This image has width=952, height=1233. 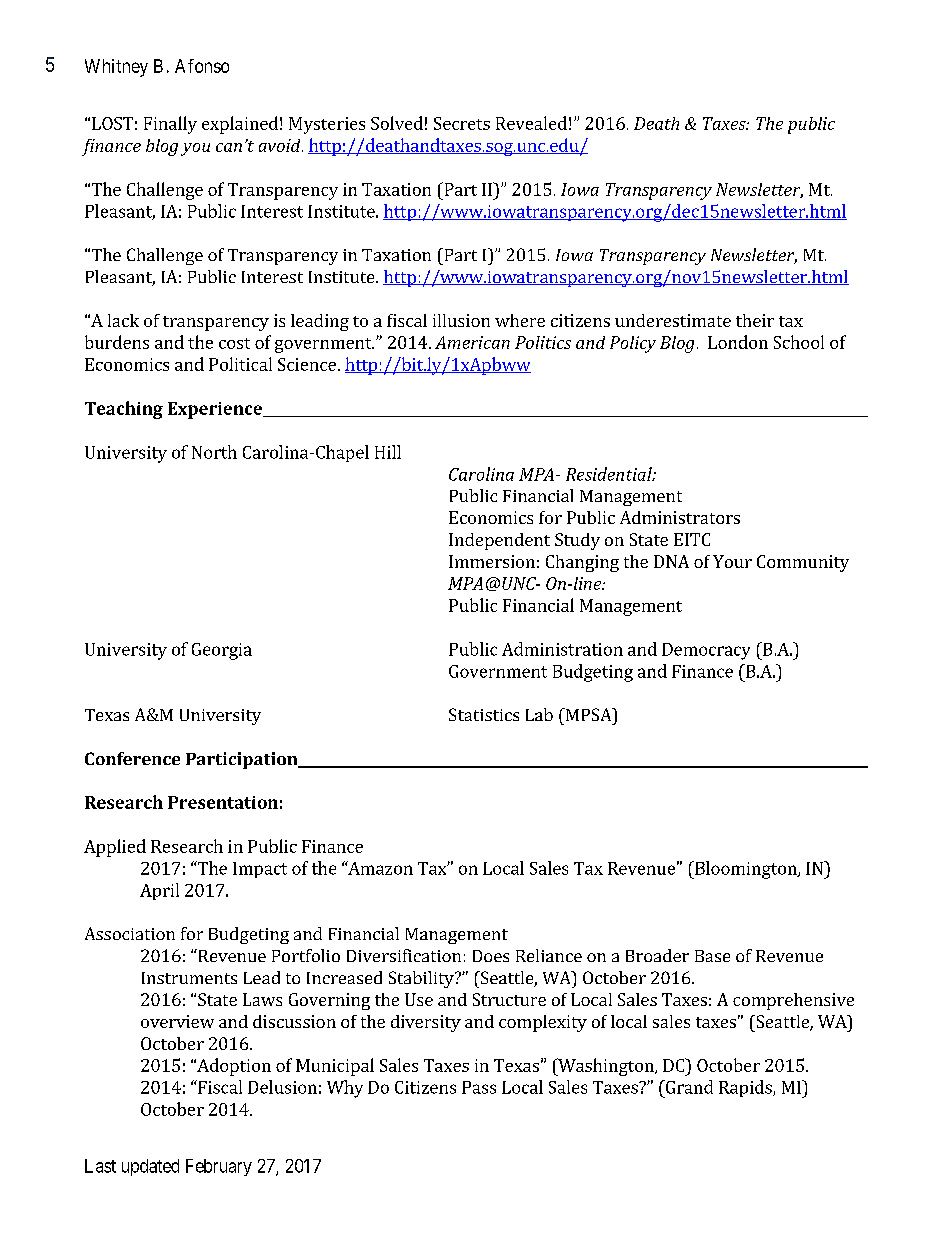 I want to click on Rapids, so click(x=746, y=1088).
